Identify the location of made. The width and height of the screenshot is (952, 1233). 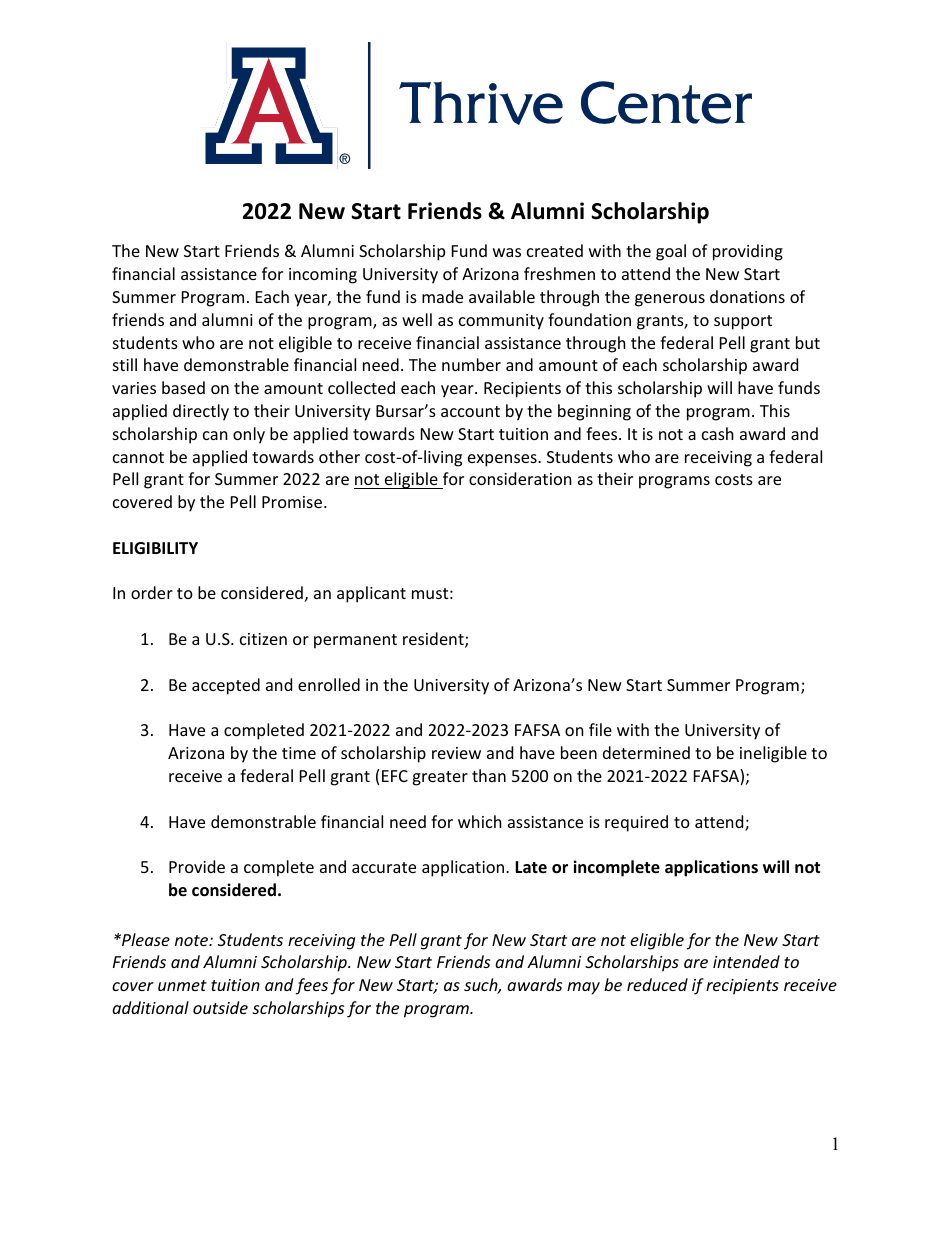
(442, 296).
